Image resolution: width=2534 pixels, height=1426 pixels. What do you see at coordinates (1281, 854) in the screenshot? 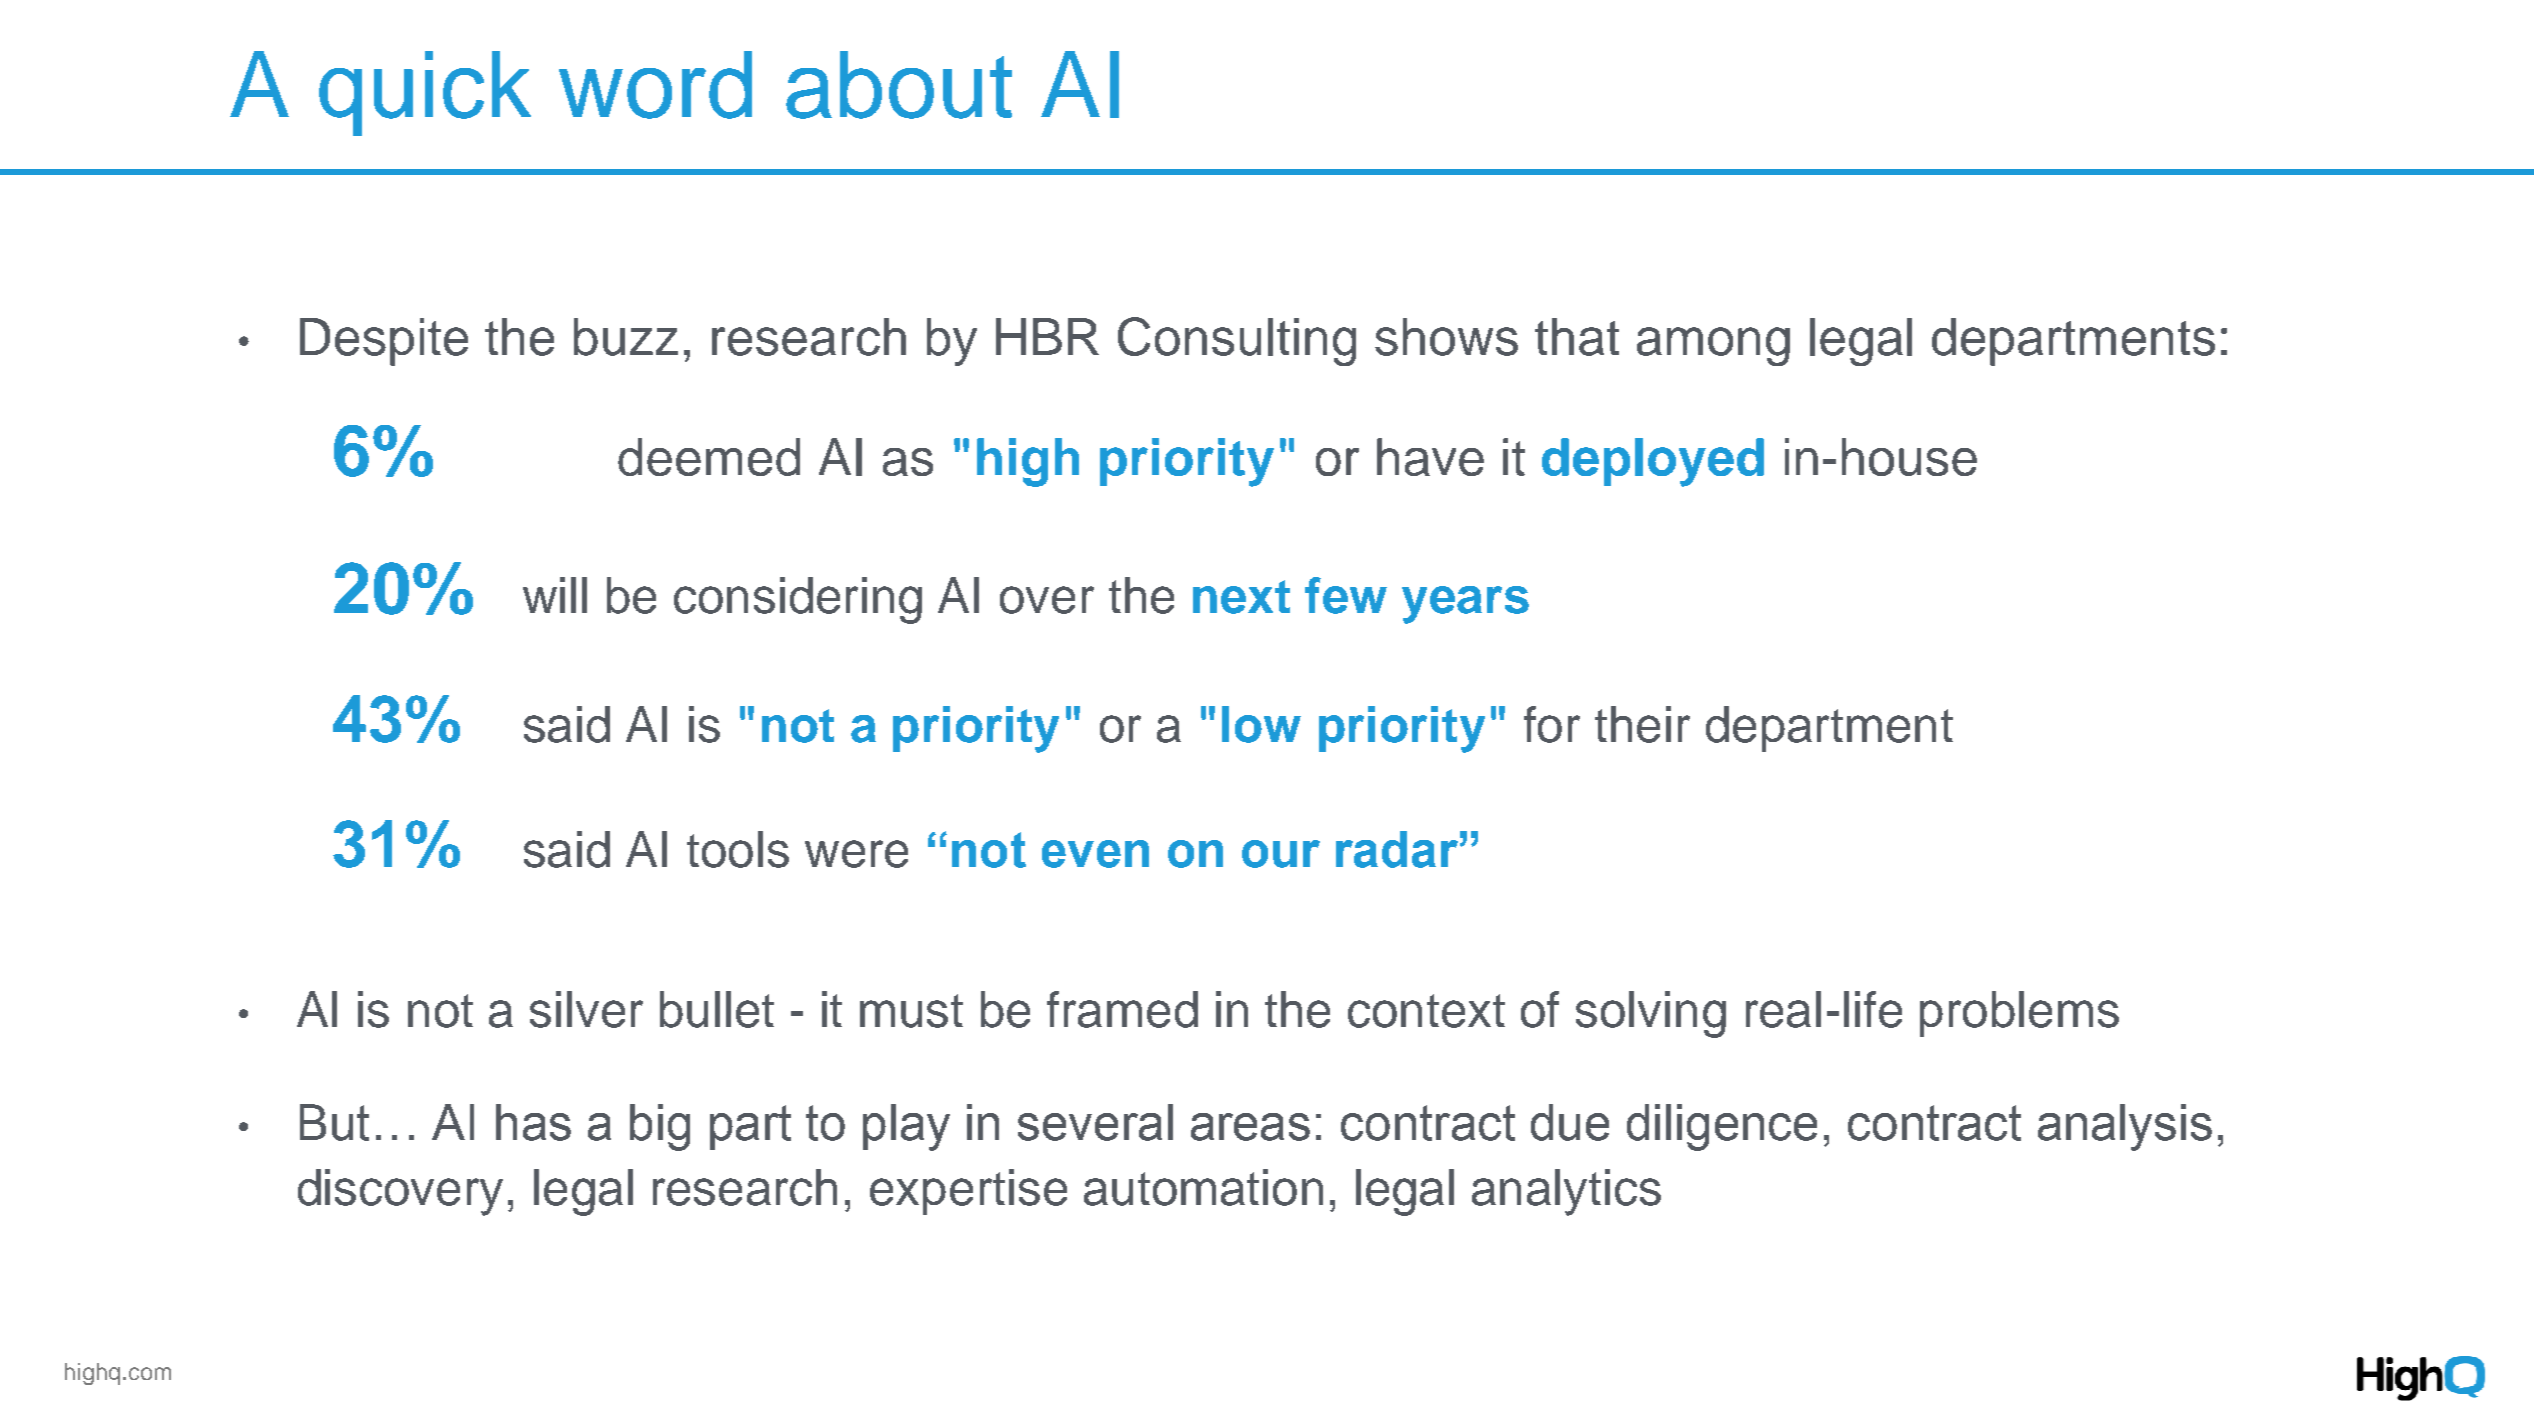
I see `our` at bounding box center [1281, 854].
